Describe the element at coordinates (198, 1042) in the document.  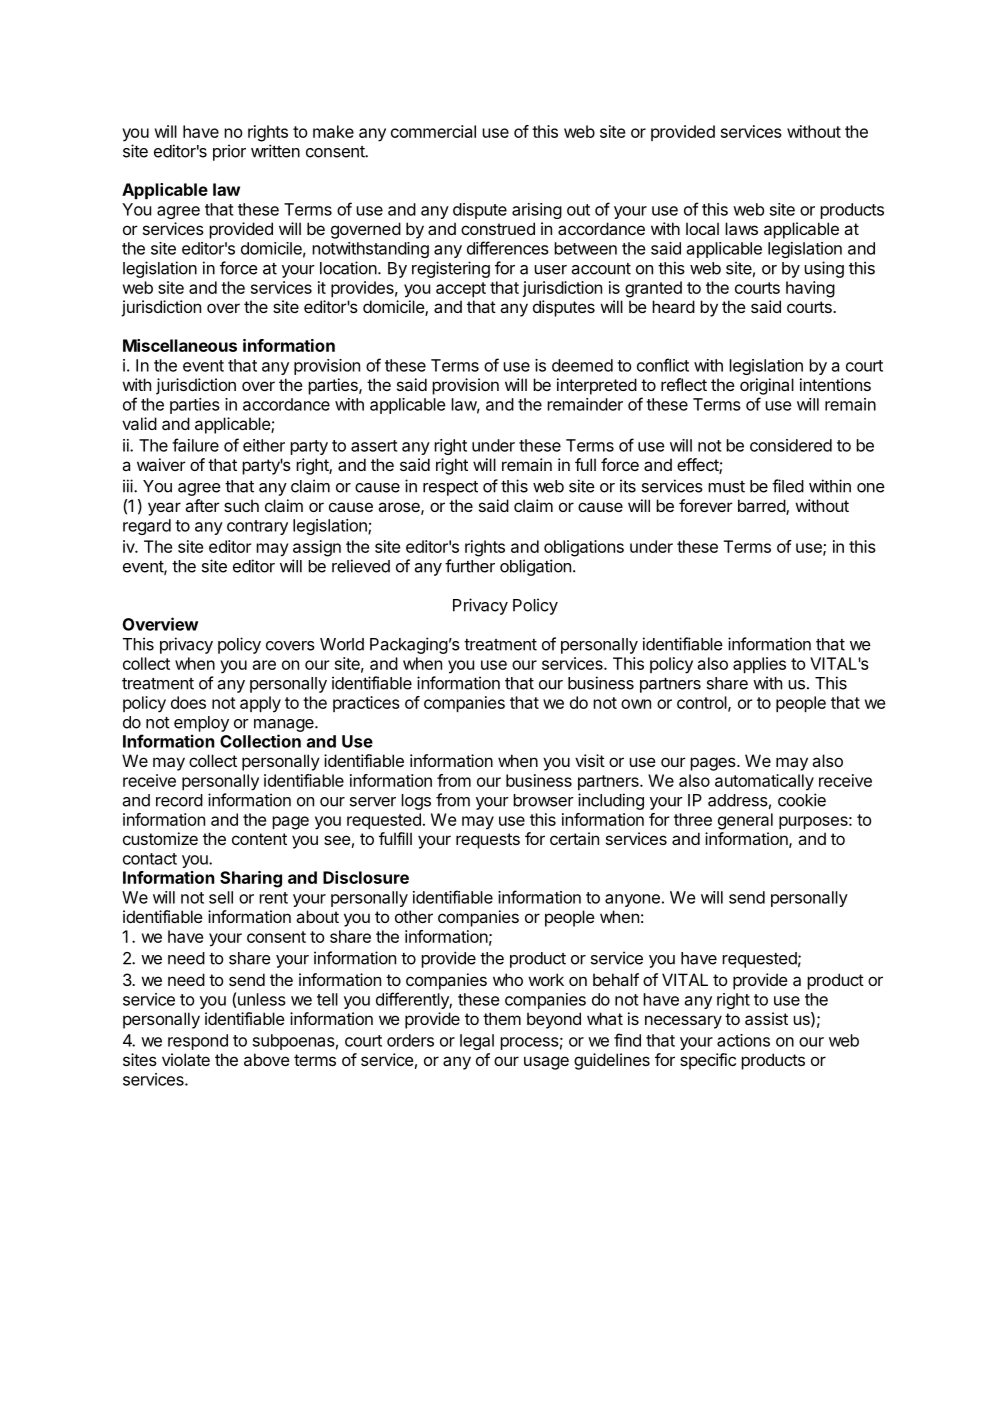
I see `respond` at that location.
